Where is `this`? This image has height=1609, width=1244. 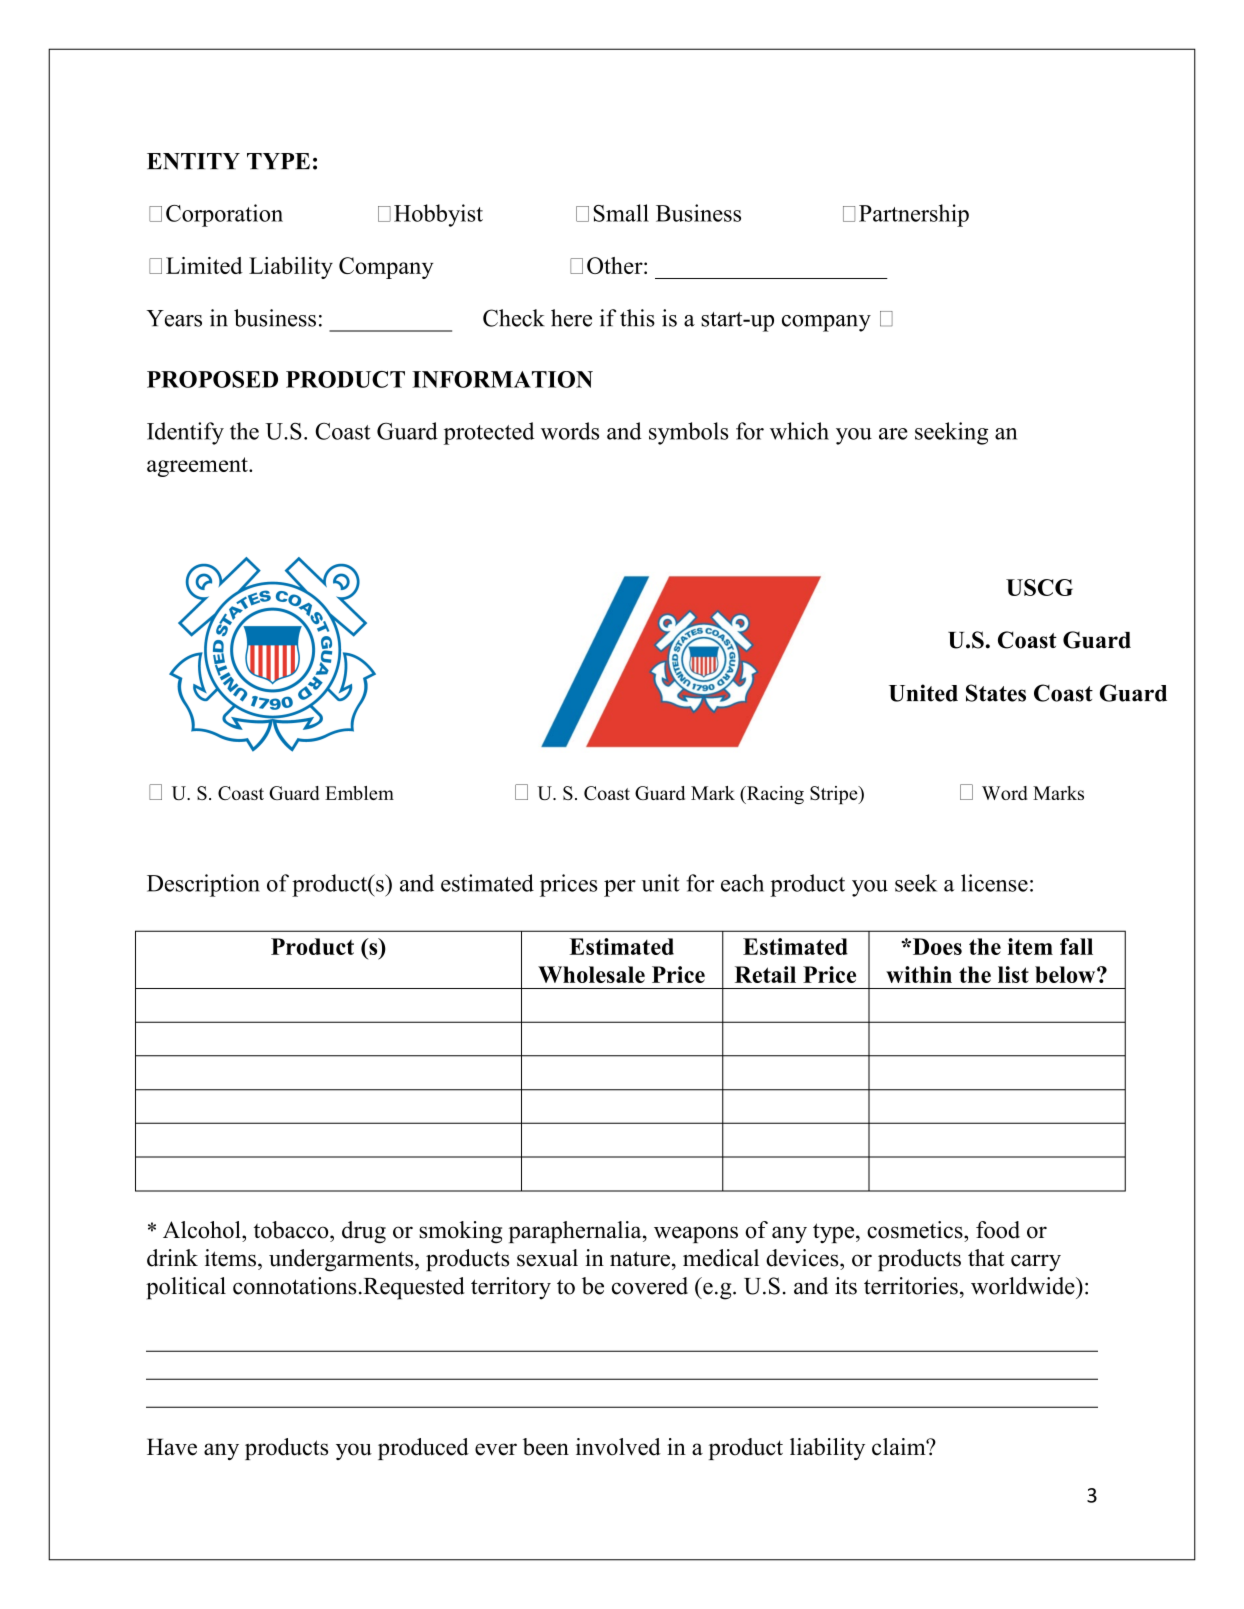 this is located at coordinates (637, 318).
